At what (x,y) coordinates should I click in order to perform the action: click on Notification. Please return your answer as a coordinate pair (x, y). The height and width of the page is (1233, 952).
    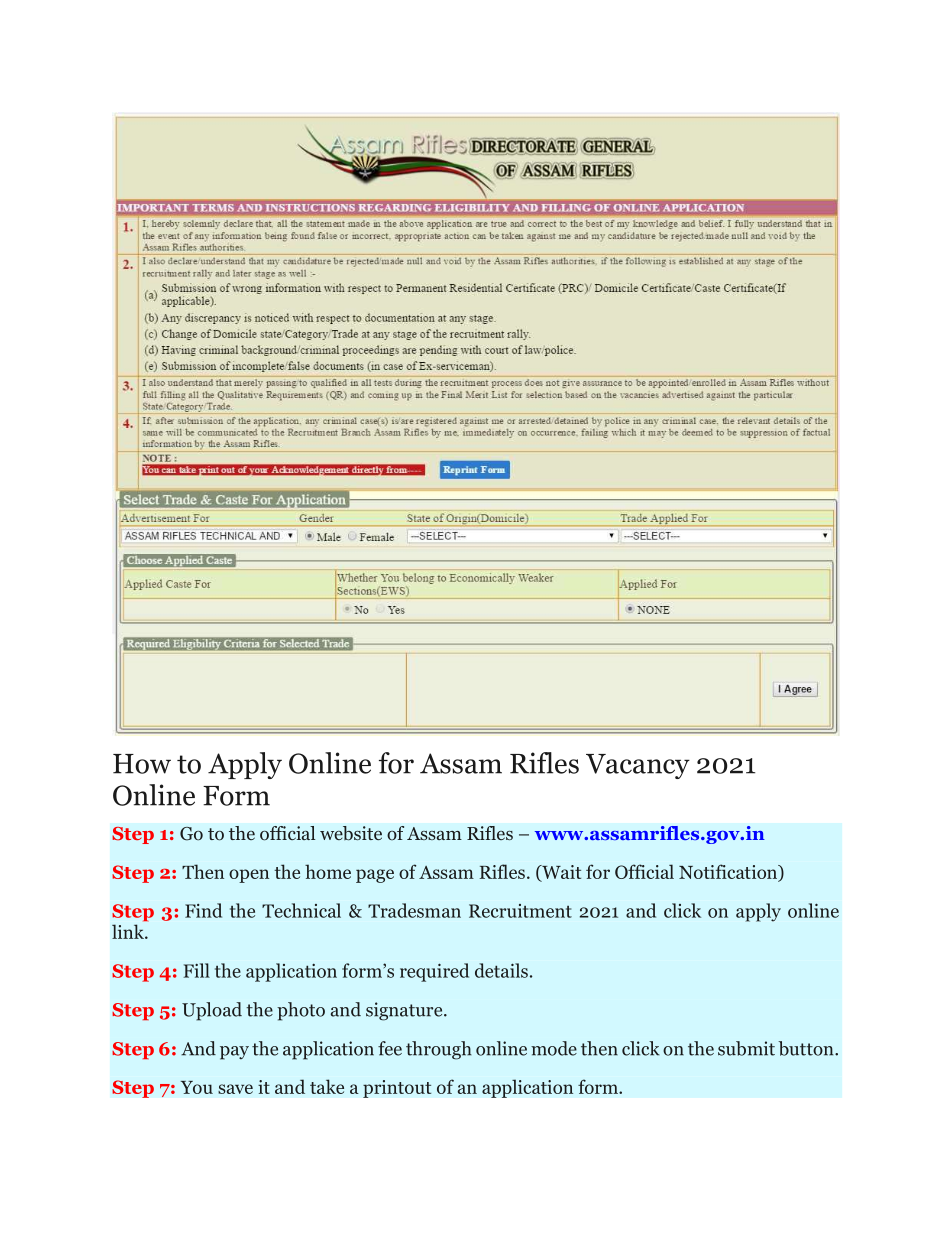
    Looking at the image, I should click on (729, 873).
